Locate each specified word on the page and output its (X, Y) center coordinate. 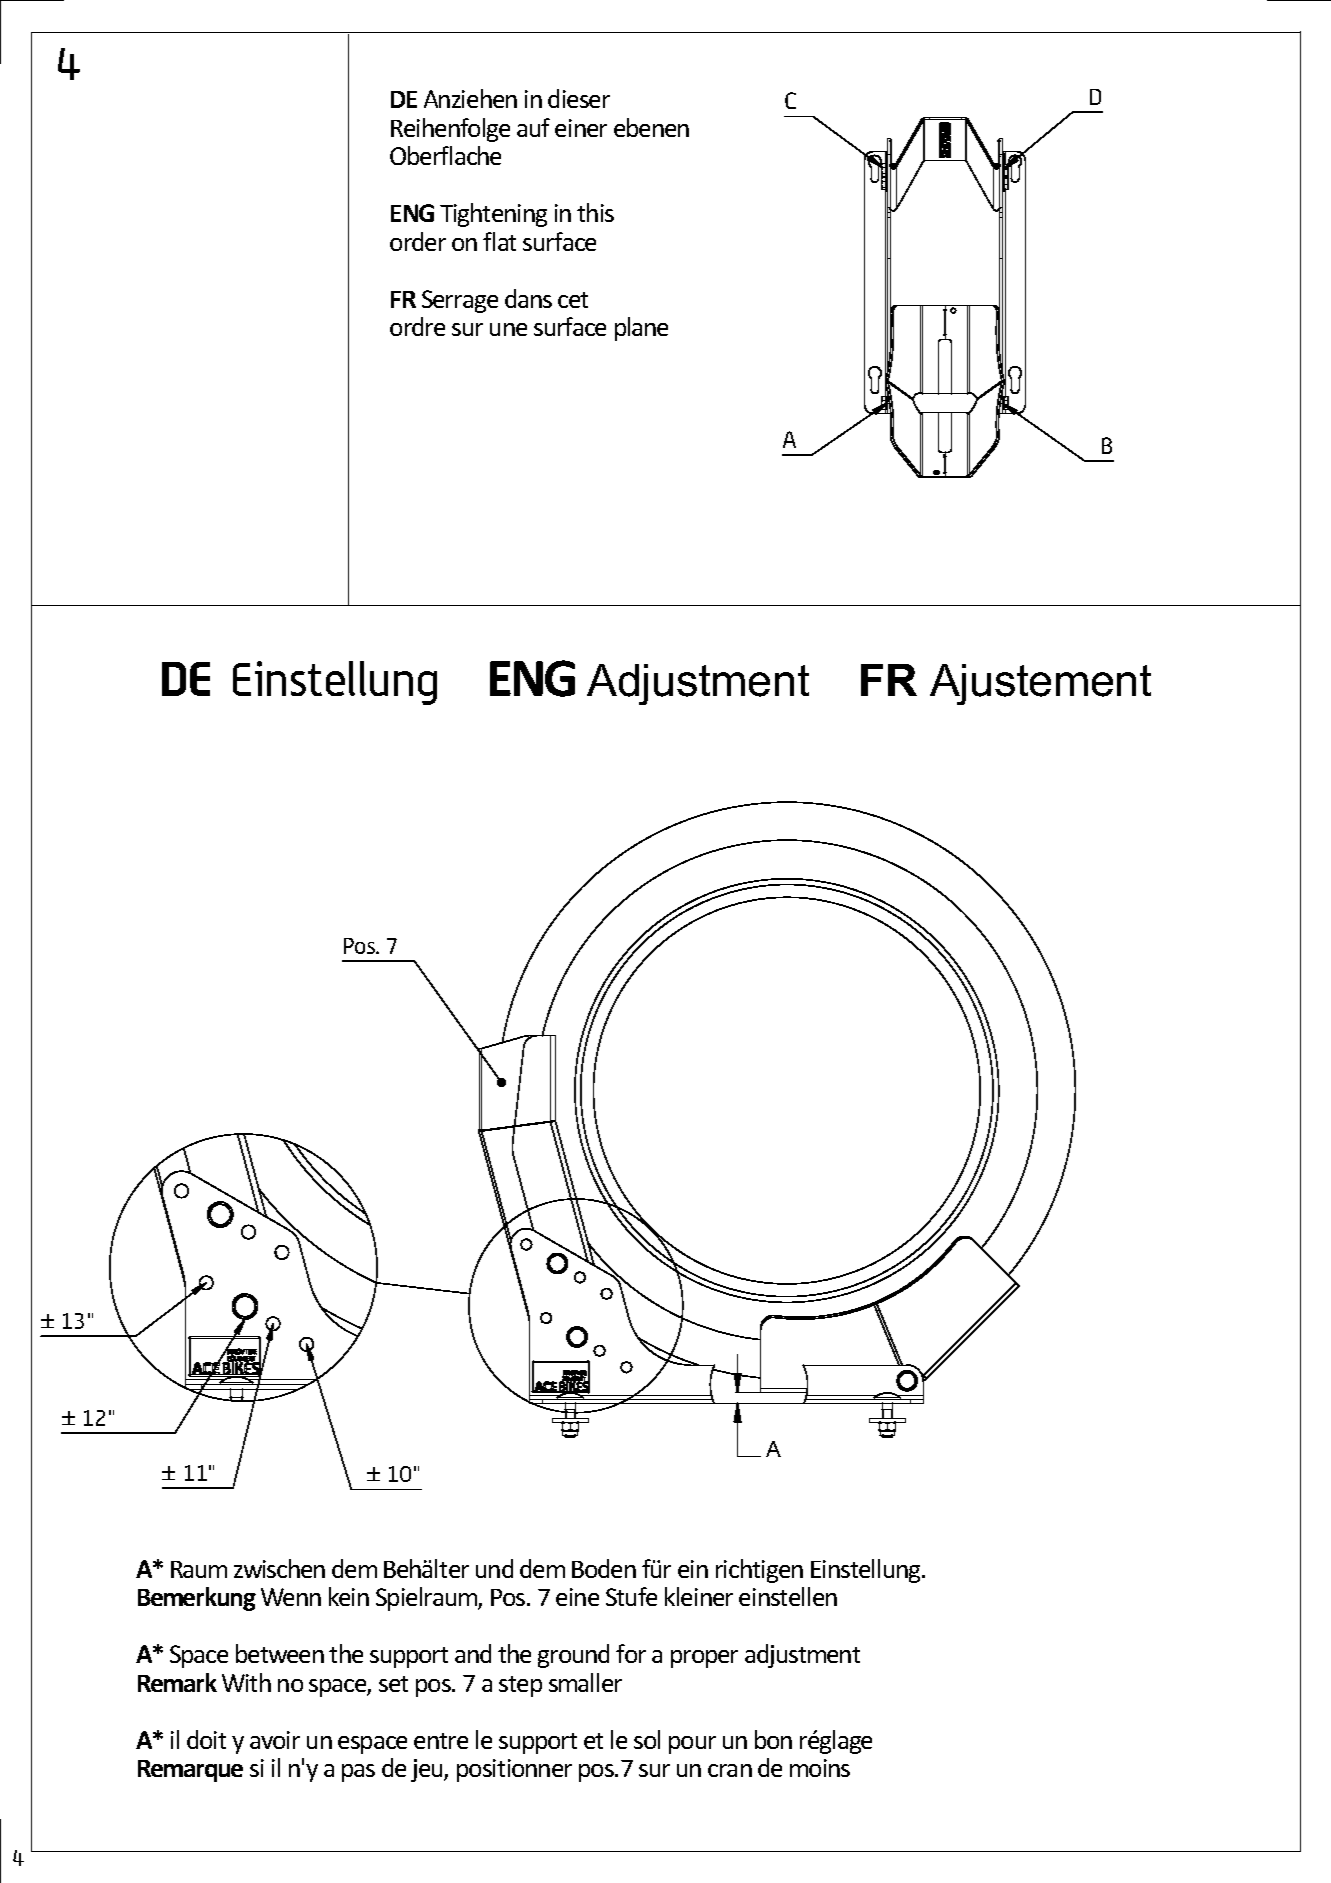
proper (704, 1659)
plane (641, 329)
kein (349, 1596)
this (595, 212)
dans (528, 298)
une (508, 329)
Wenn (291, 1597)
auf (533, 127)
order (418, 241)
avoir (275, 1740)
